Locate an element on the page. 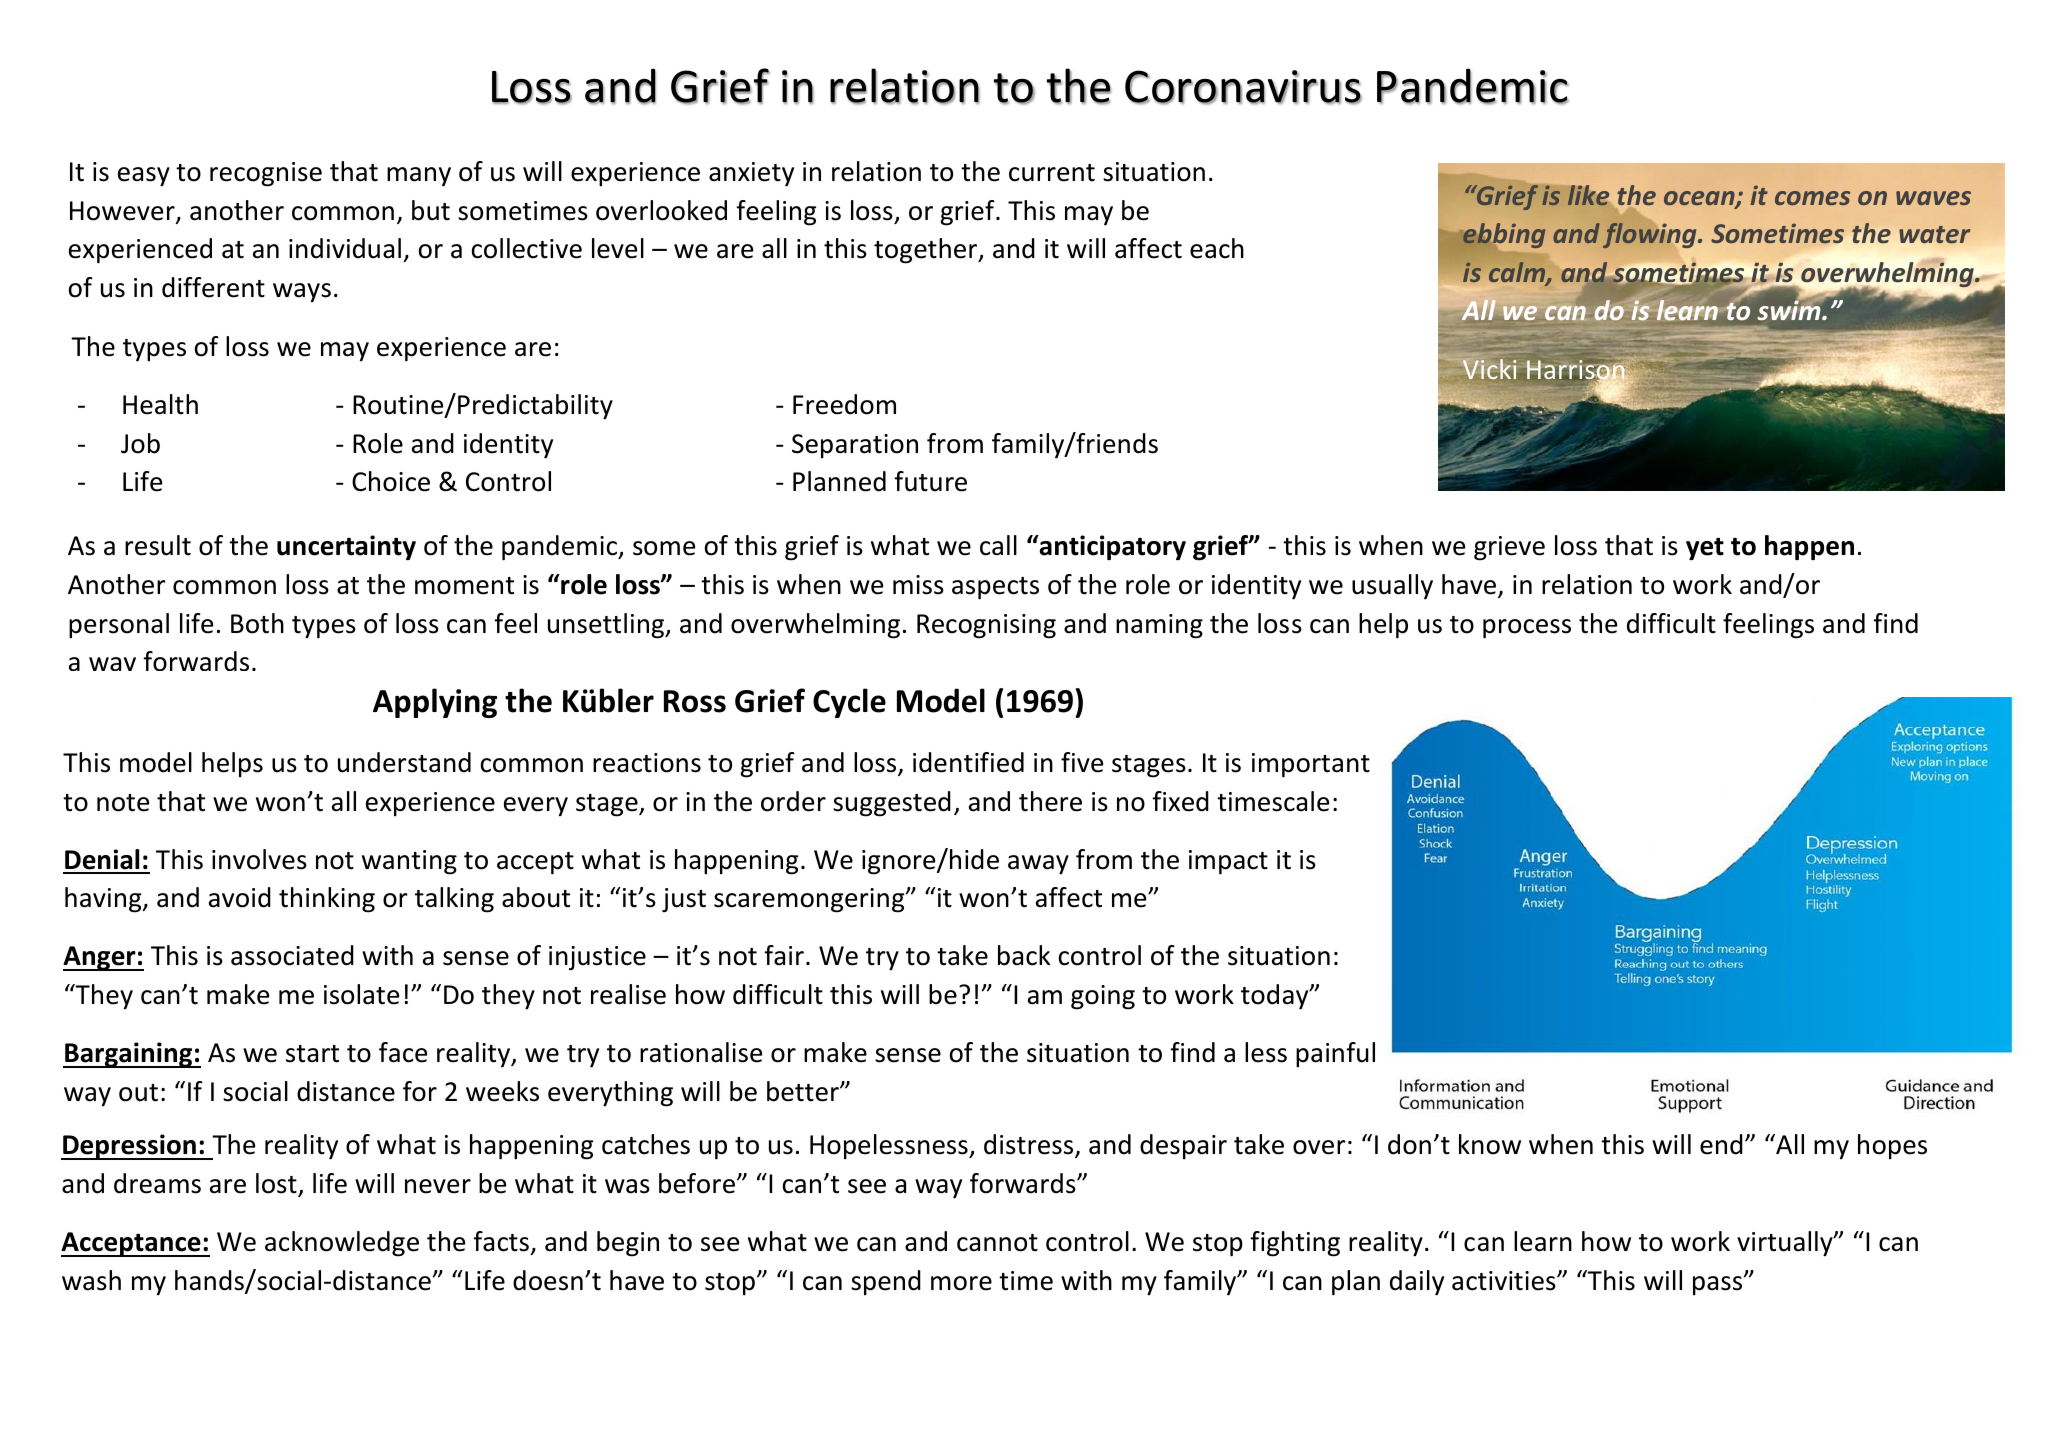 The width and height of the document is (2057, 1454). Freedom is located at coordinates (844, 404).
